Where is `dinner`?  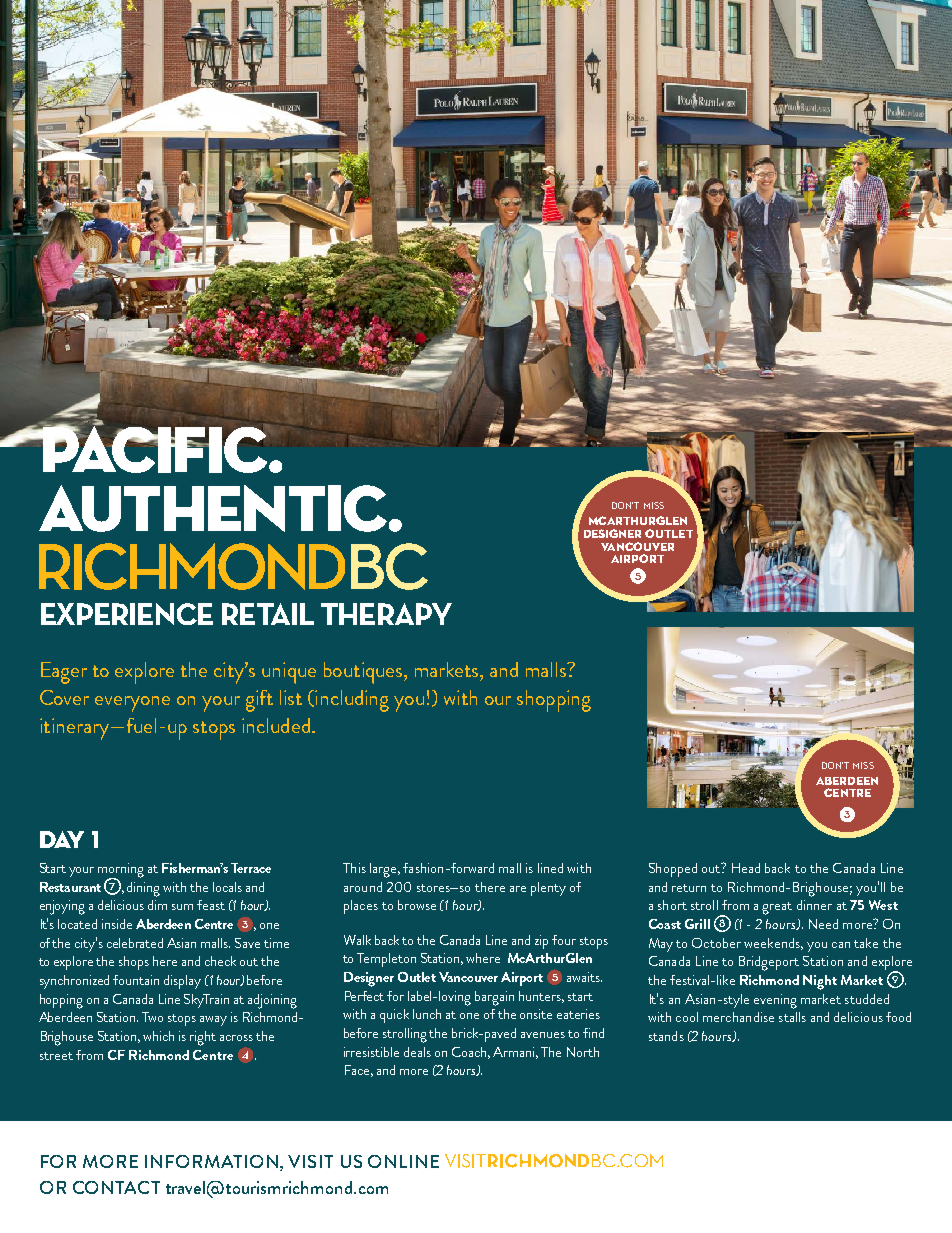
dinner is located at coordinates (814, 905).
